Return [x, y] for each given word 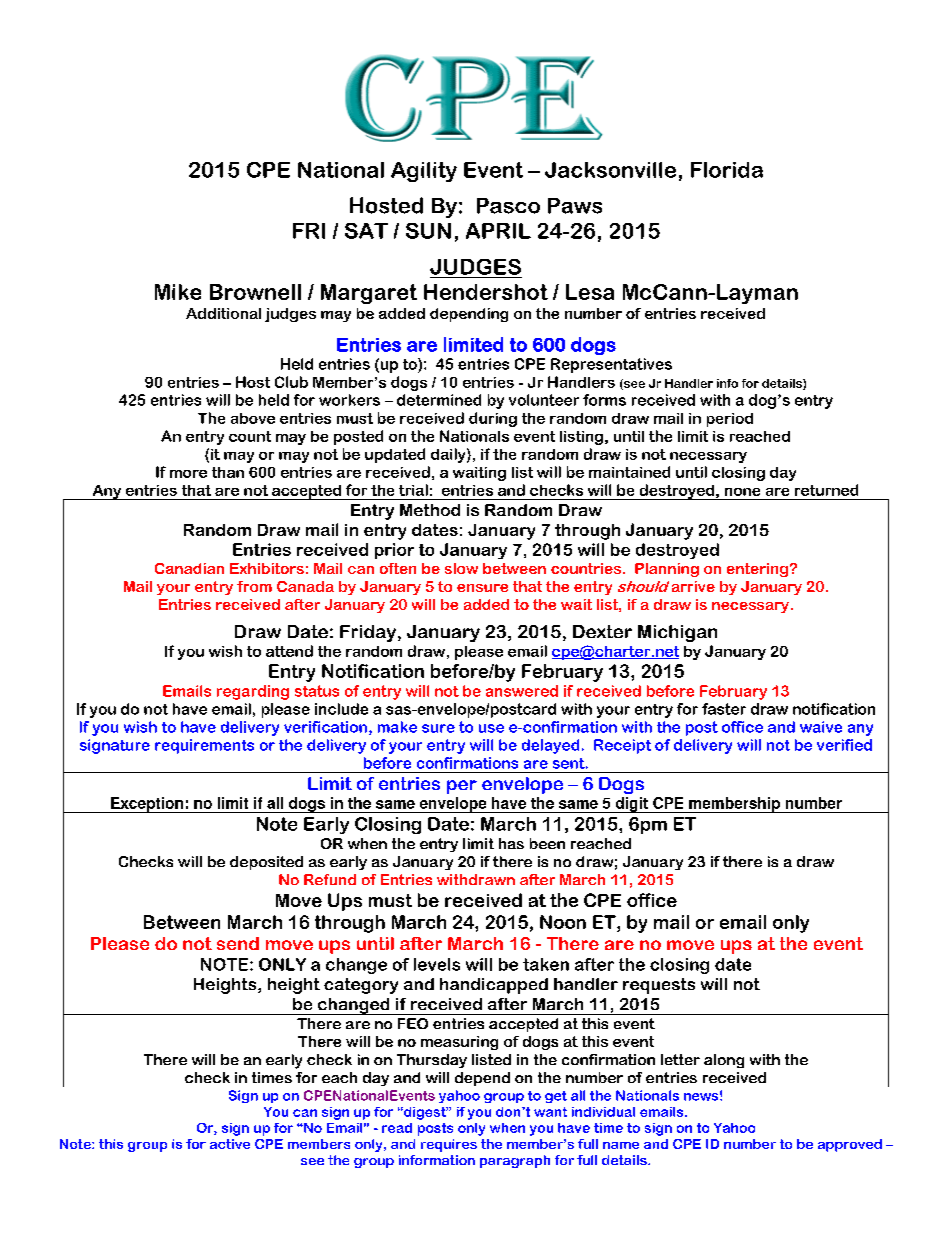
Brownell [255, 292]
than [228, 472]
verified [844, 745]
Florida [727, 170]
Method [430, 510]
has [511, 843]
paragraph [515, 1161]
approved [850, 1145]
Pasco [508, 206]
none [742, 492]
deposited [266, 863]
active [230, 1144]
